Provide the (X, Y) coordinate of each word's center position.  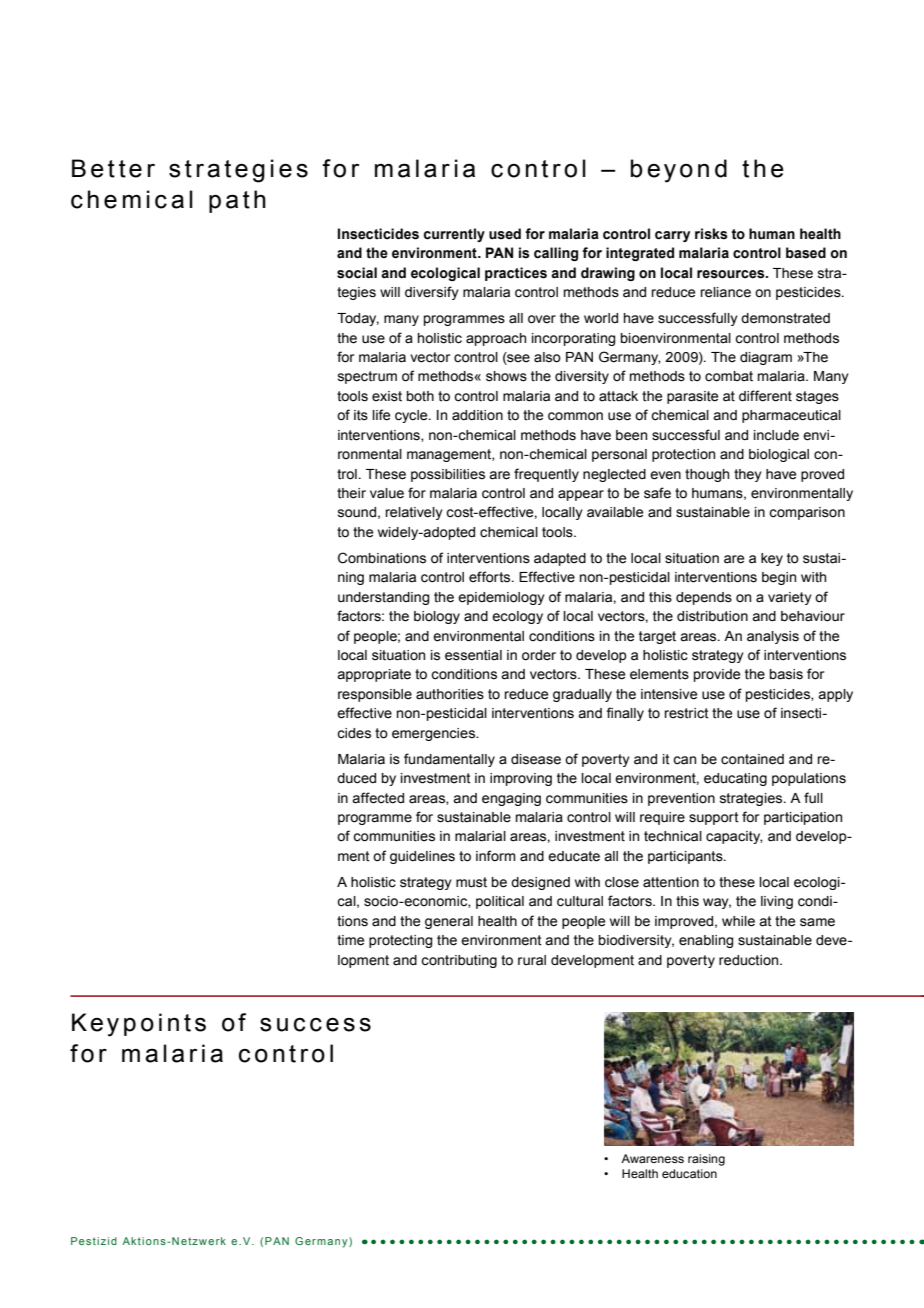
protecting (400, 941)
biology (437, 617)
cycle (412, 416)
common (575, 416)
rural (532, 960)
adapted (560, 559)
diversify (432, 293)
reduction (750, 960)
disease (536, 759)
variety (790, 598)
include (776, 435)
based (806, 253)
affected (378, 798)
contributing (459, 961)
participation (803, 818)
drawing (608, 274)
